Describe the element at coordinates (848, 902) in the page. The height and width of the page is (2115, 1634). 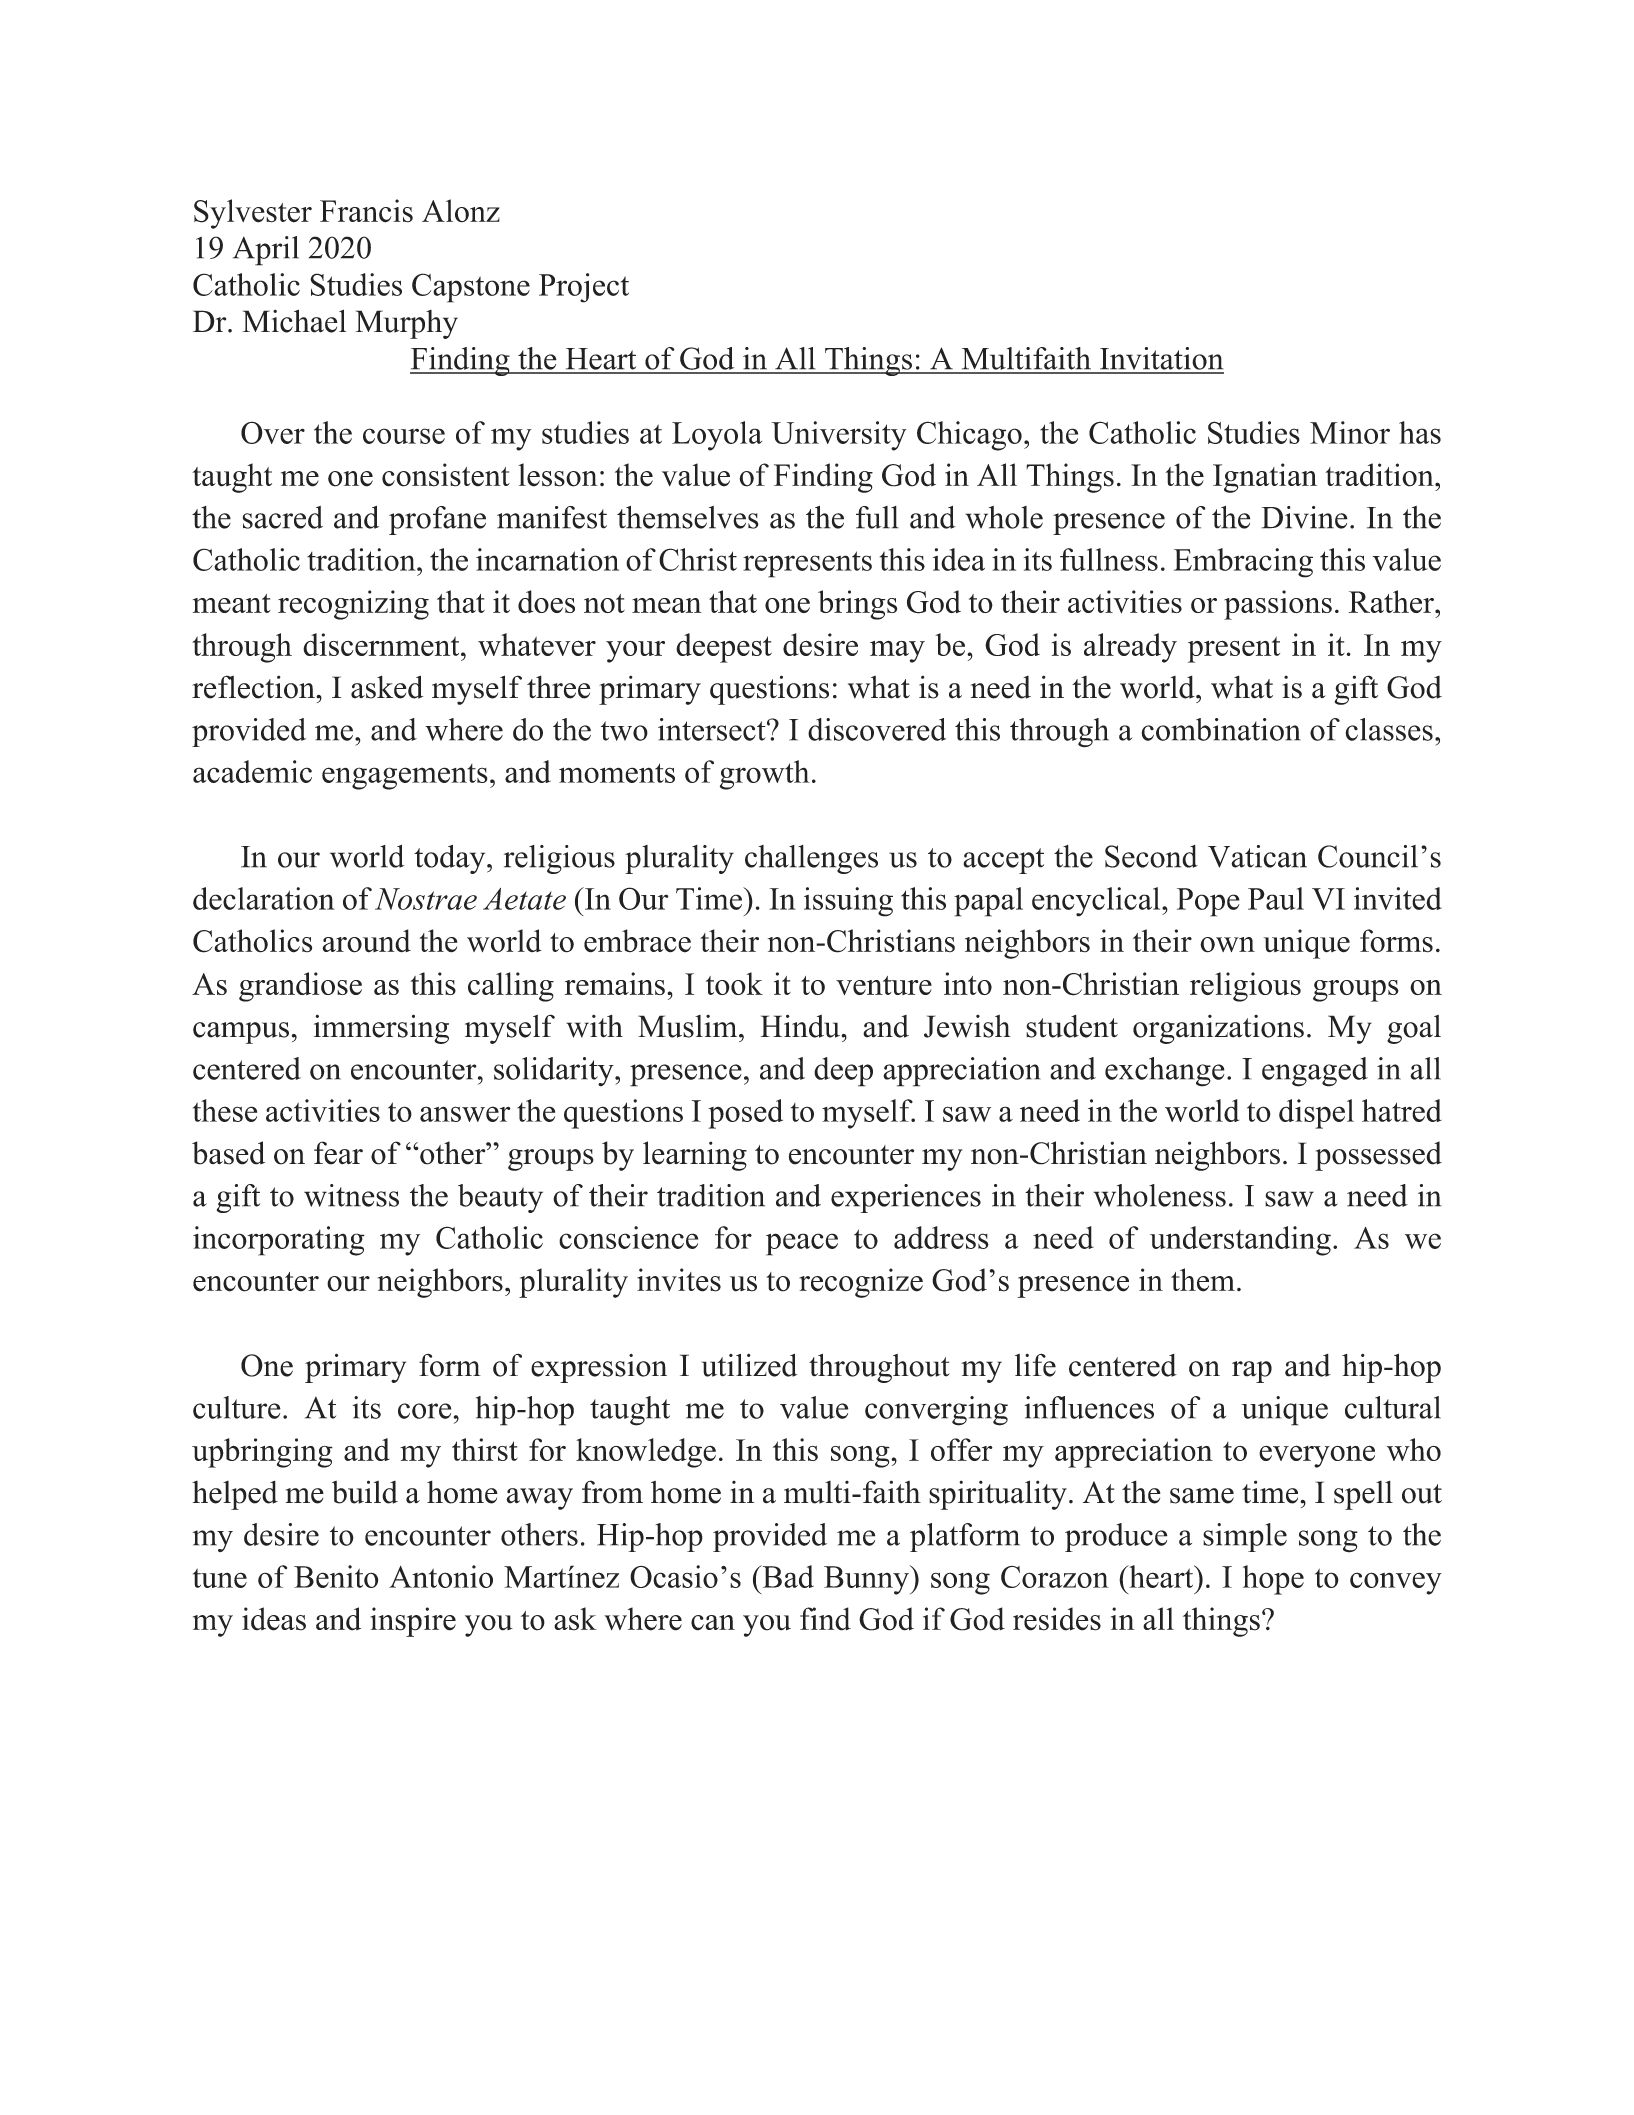
I see `issuing` at that location.
